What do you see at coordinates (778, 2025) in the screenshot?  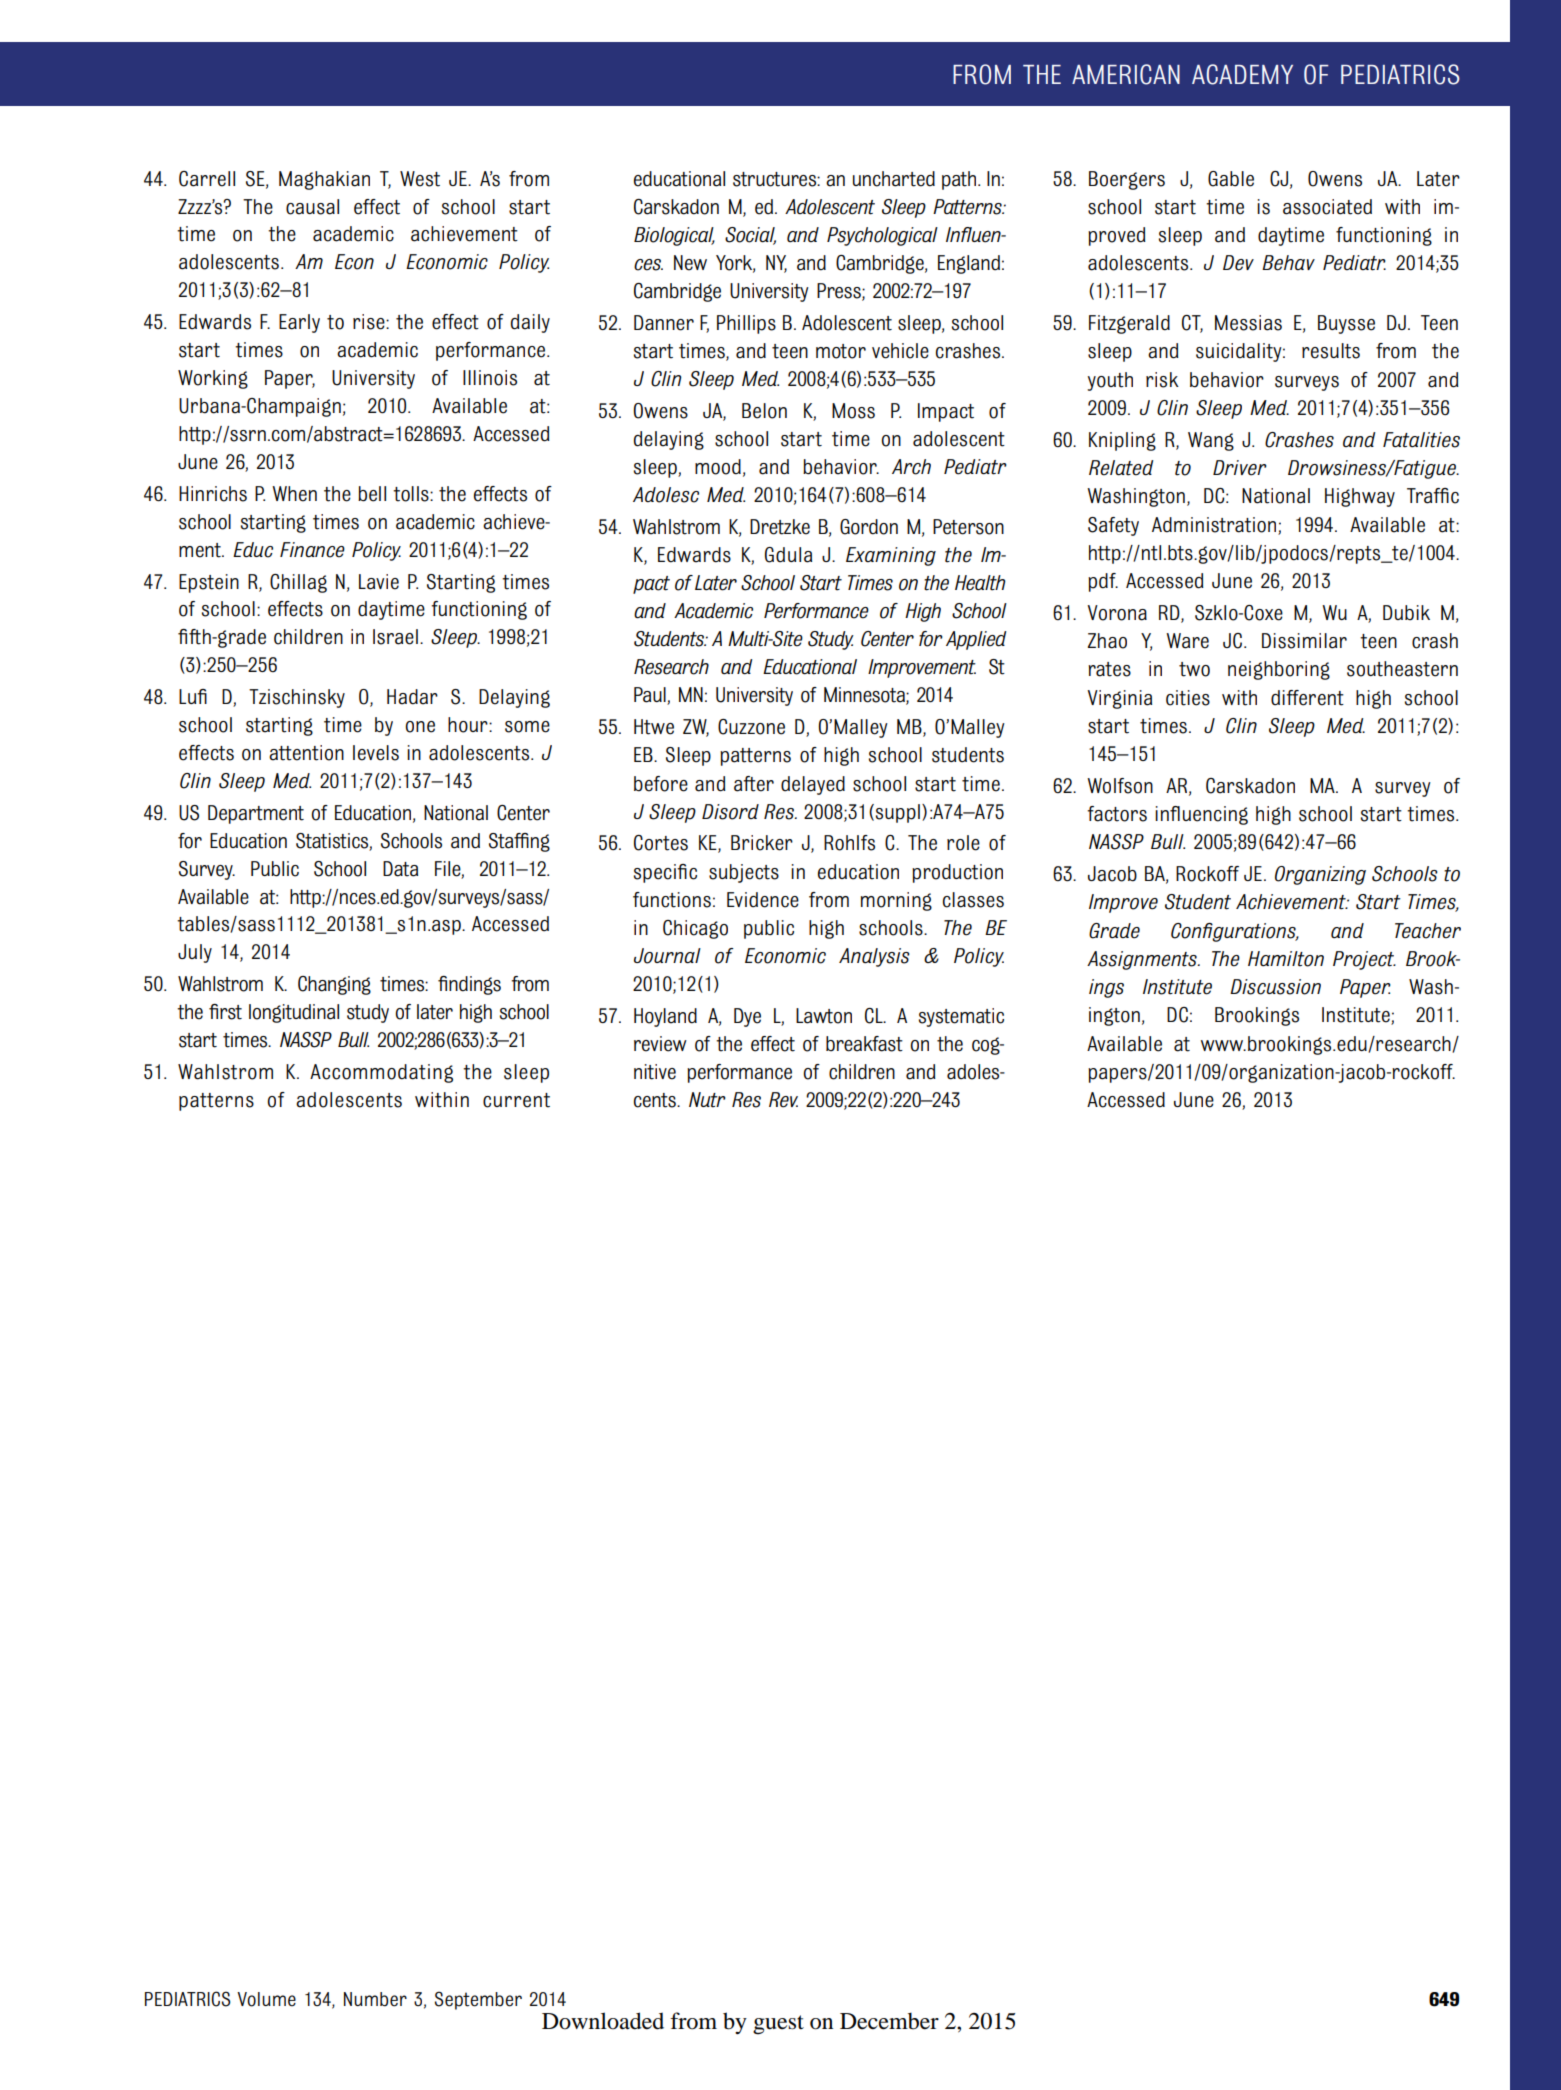 I see `guest` at bounding box center [778, 2025].
